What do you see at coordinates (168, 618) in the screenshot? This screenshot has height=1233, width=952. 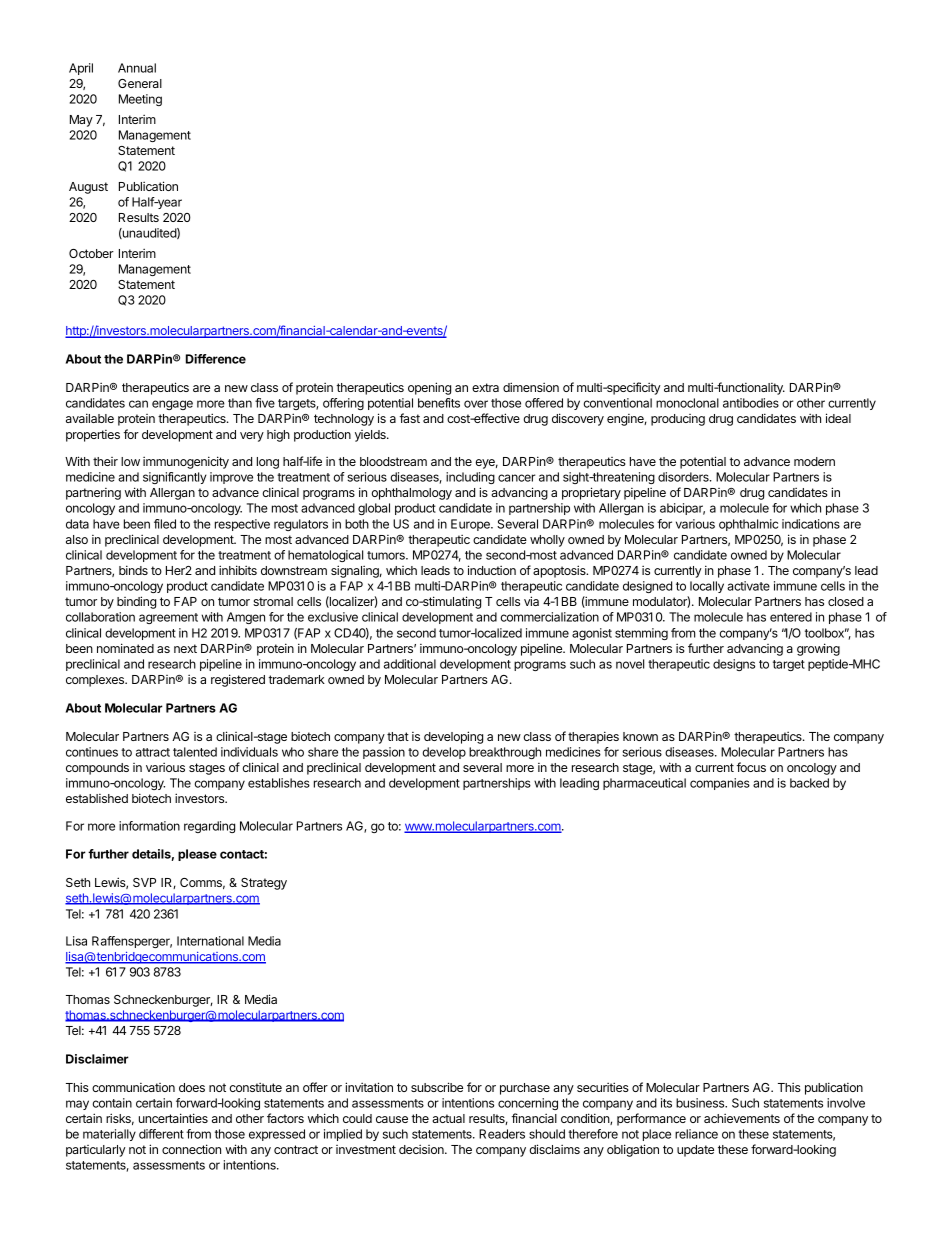 I see `agreement` at bounding box center [168, 618].
